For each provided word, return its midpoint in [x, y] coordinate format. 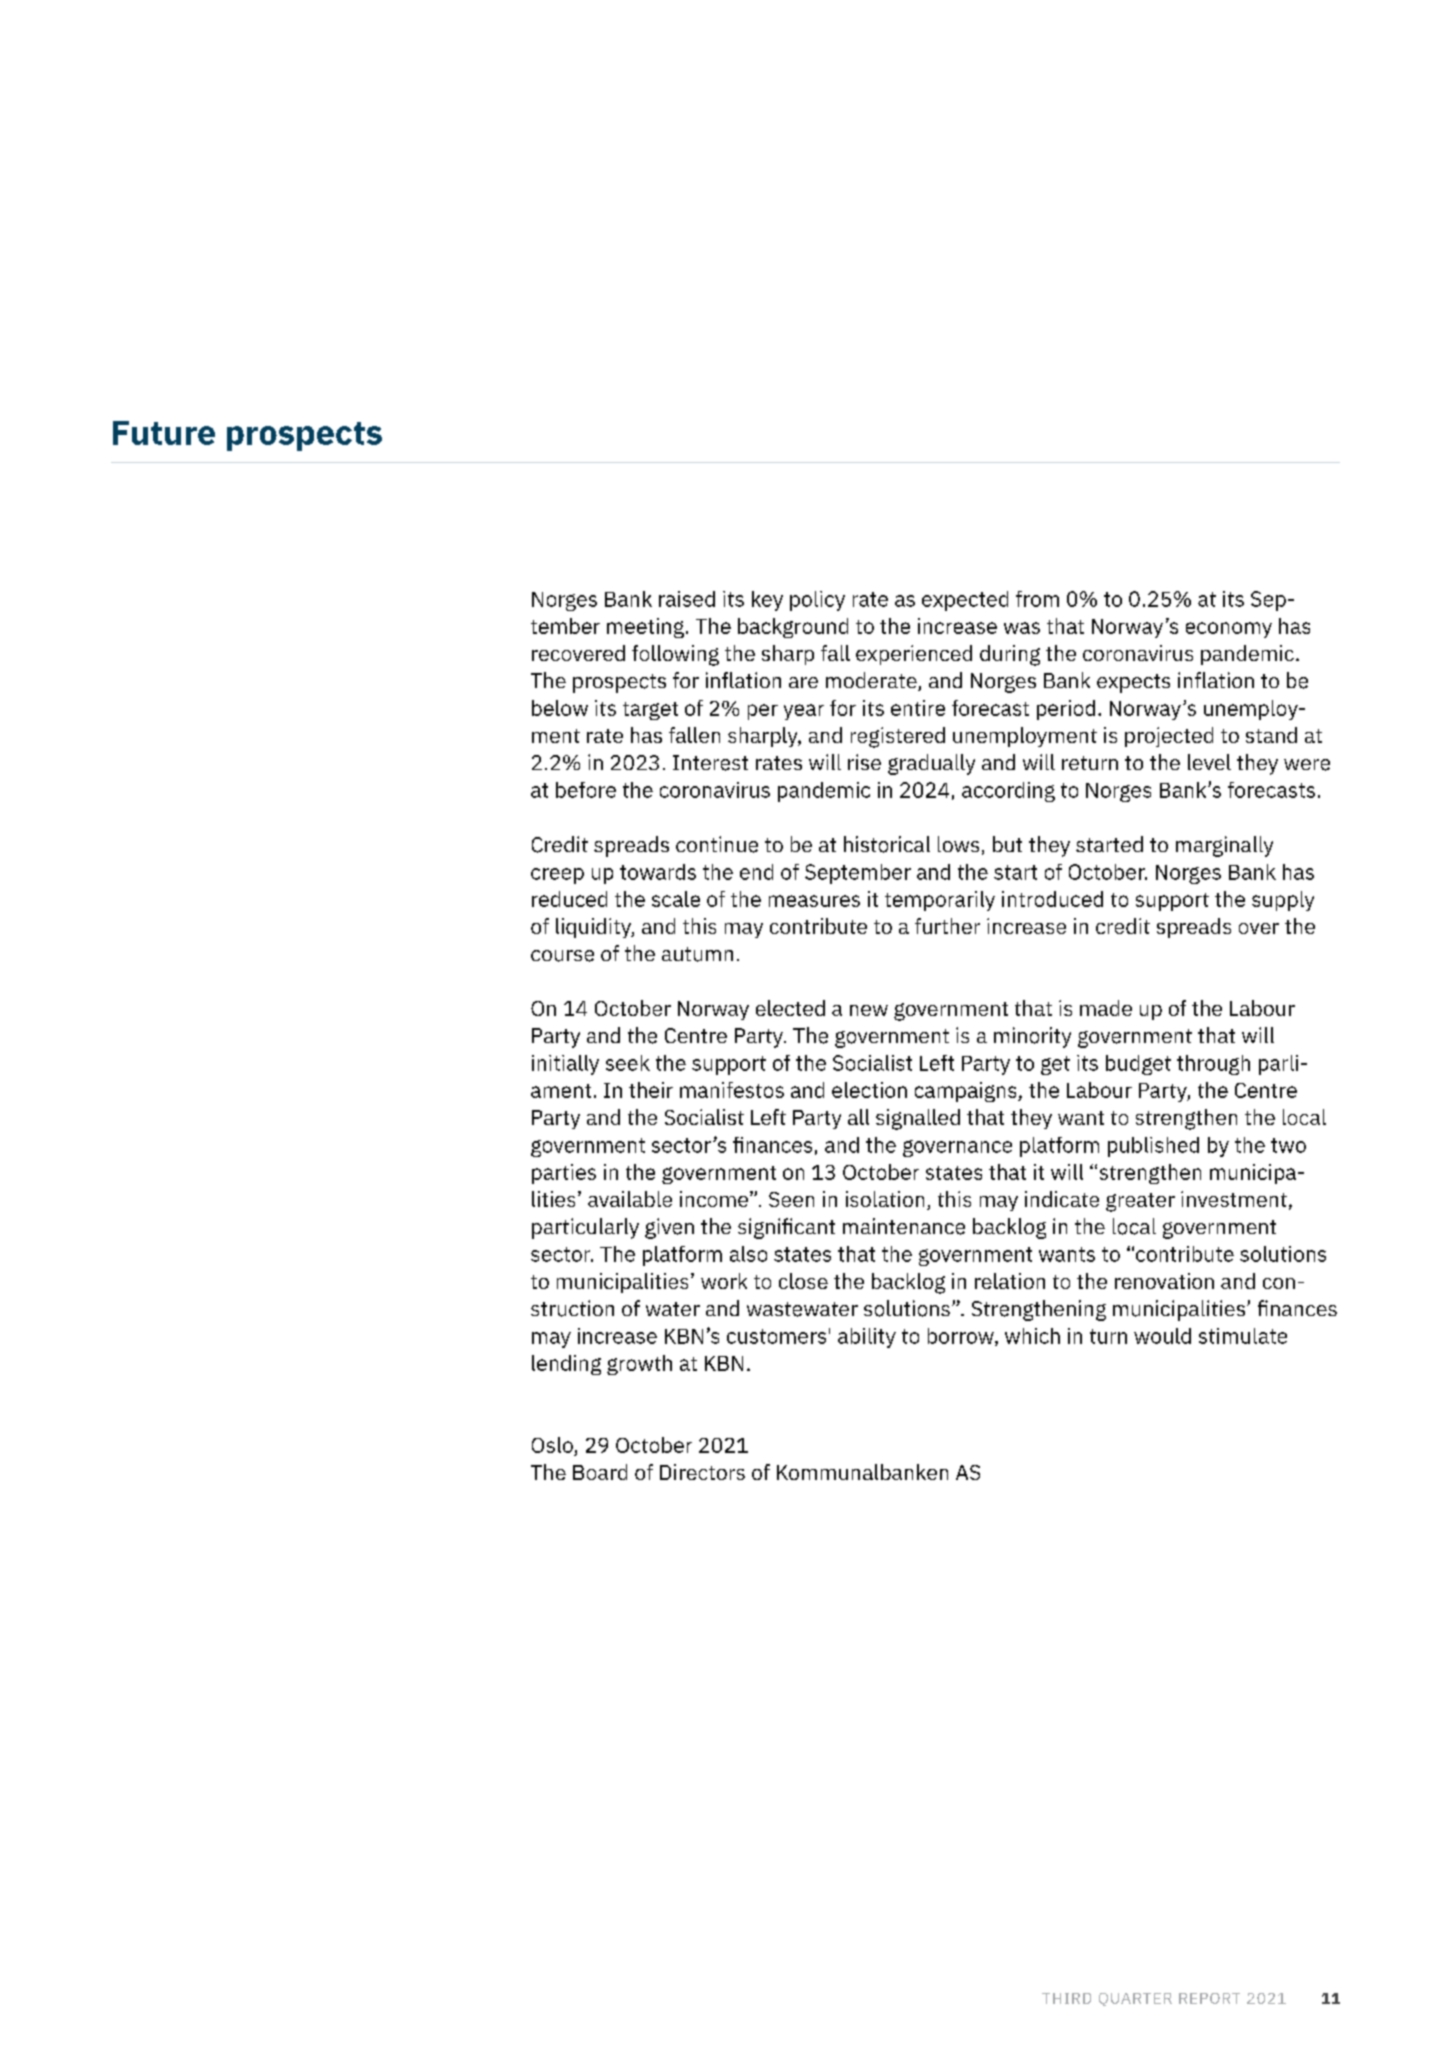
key [767, 601]
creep [557, 876]
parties [564, 1174]
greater [1140, 1202]
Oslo [552, 1445]
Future [164, 433]
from [1037, 599]
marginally [1224, 846]
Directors [702, 1472]
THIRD [1066, 1998]
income [715, 1199]
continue [717, 844]
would [1162, 1336]
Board [600, 1472]
